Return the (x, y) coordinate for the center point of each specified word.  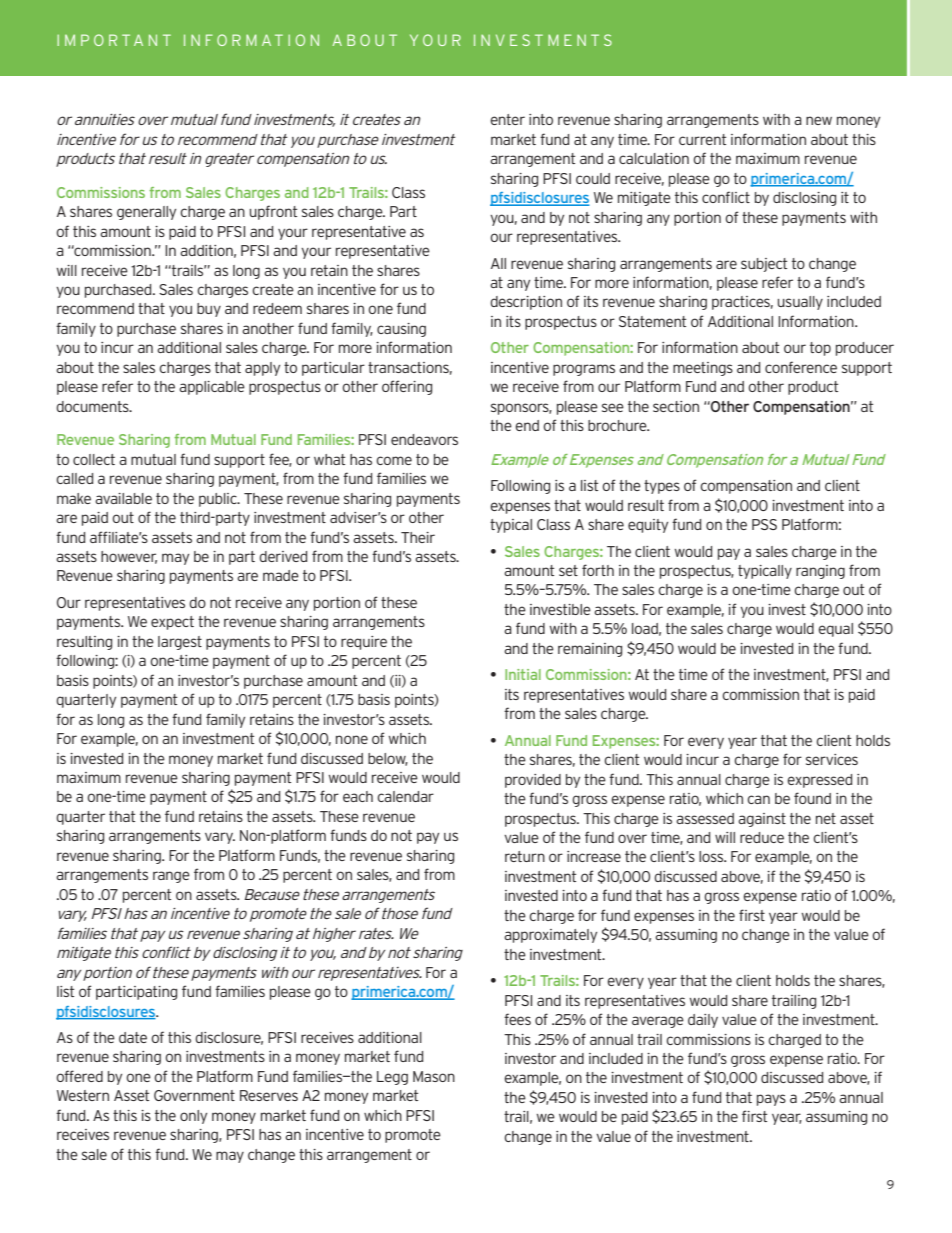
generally (146, 213)
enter (507, 119)
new (819, 120)
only (193, 1117)
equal (835, 630)
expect (172, 623)
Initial (523, 674)
